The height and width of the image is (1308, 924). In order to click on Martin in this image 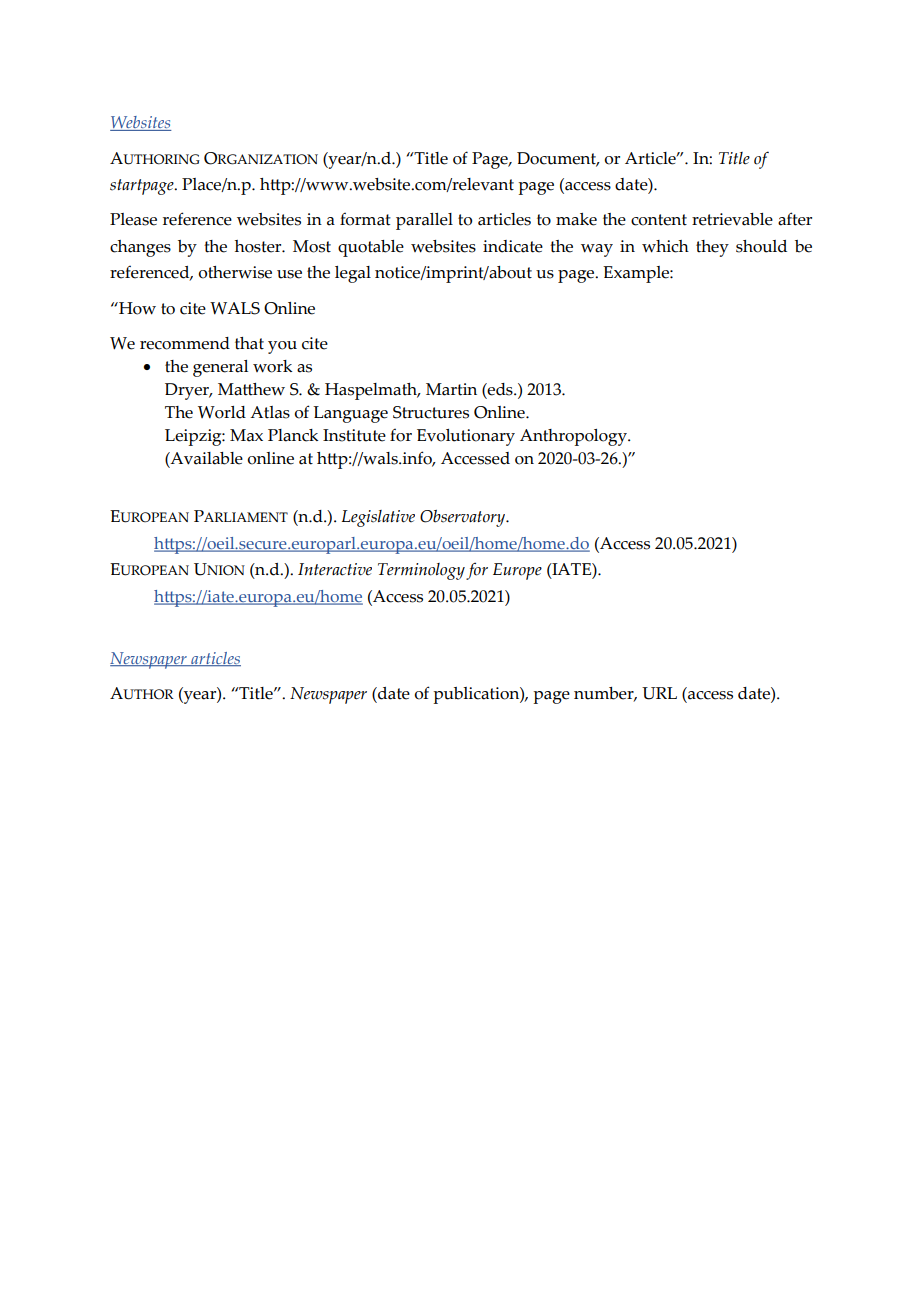, I will do `click(451, 389)`.
